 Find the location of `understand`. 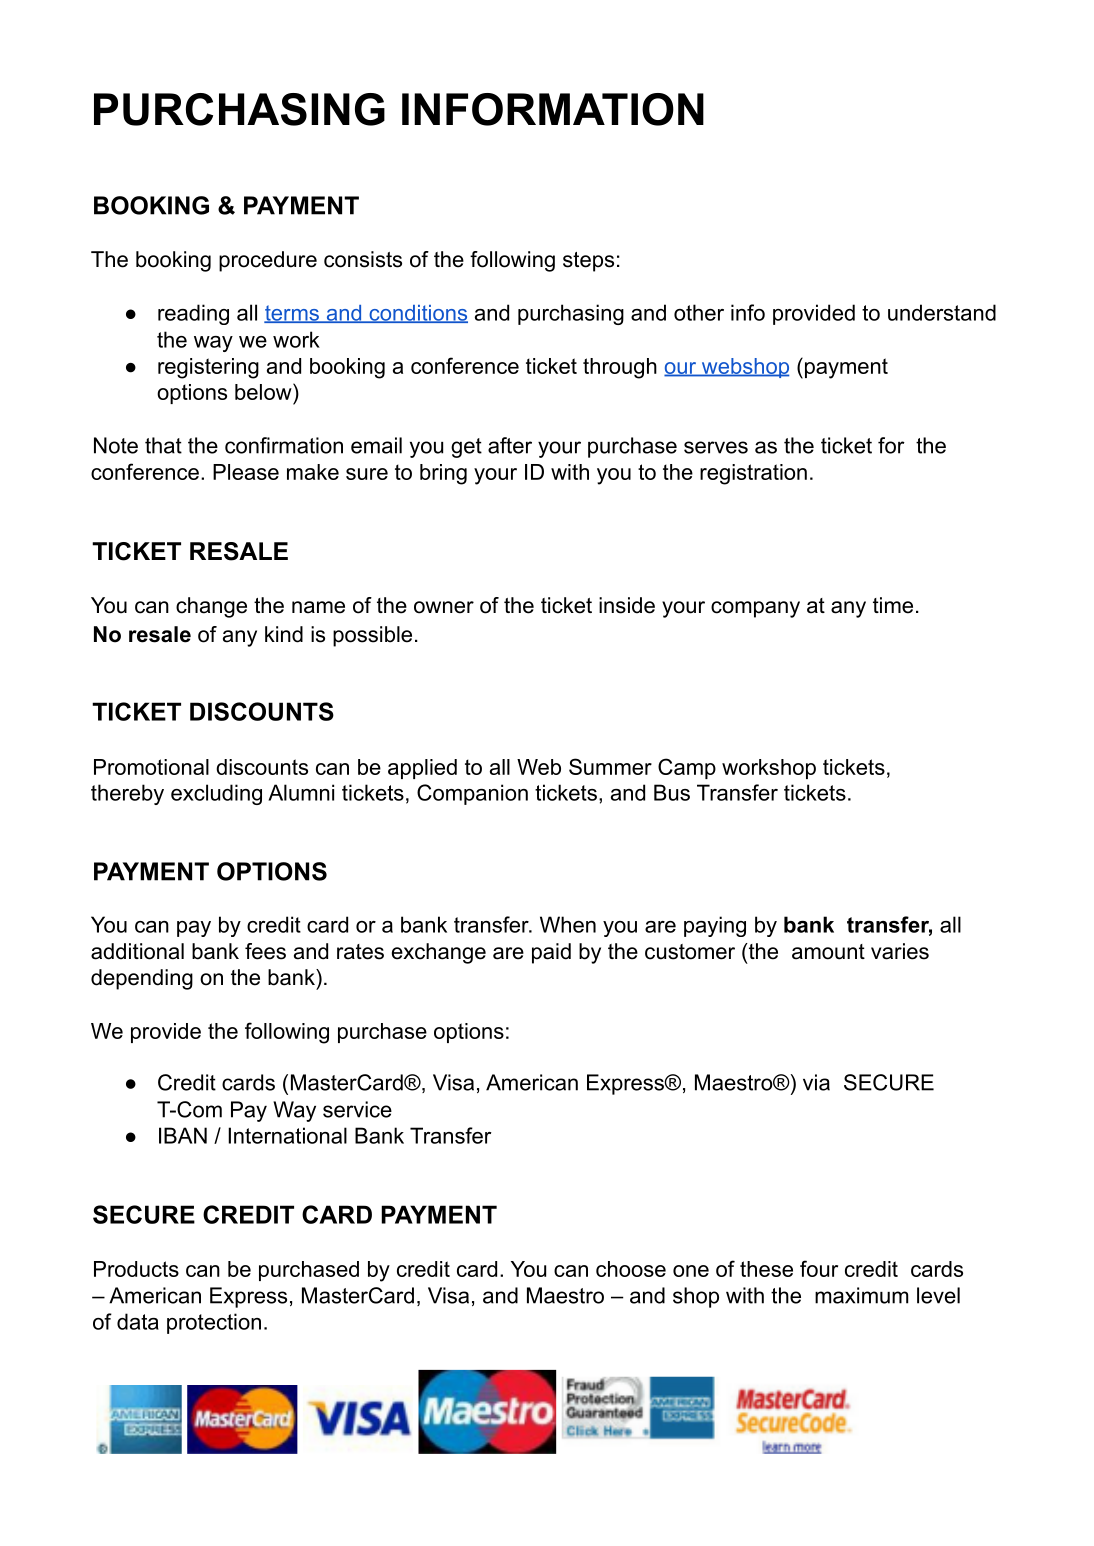

understand is located at coordinates (942, 312).
